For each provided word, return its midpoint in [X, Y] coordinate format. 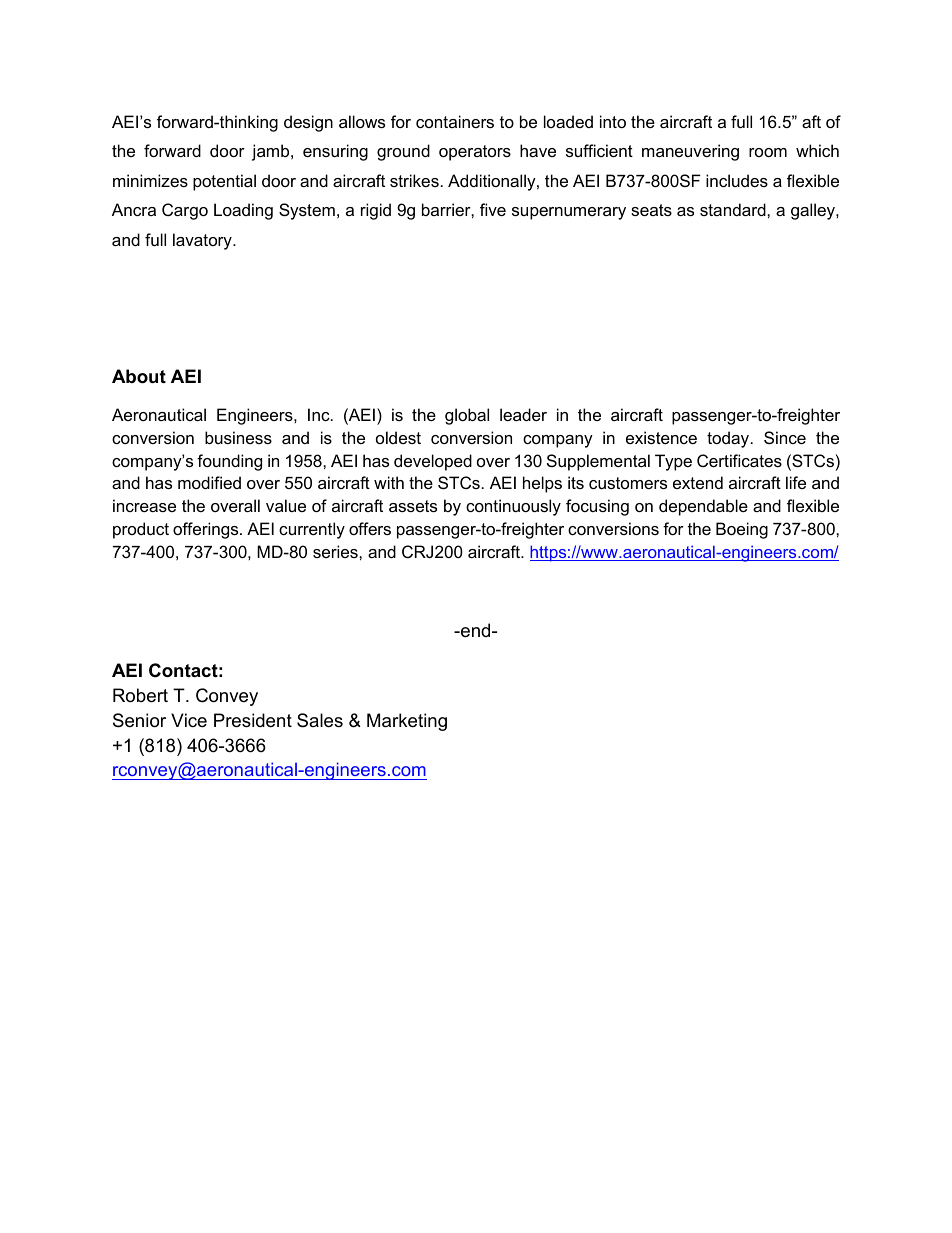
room [768, 152]
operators [475, 153]
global [467, 416]
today [729, 439]
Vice [189, 720]
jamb [272, 152]
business [238, 437]
